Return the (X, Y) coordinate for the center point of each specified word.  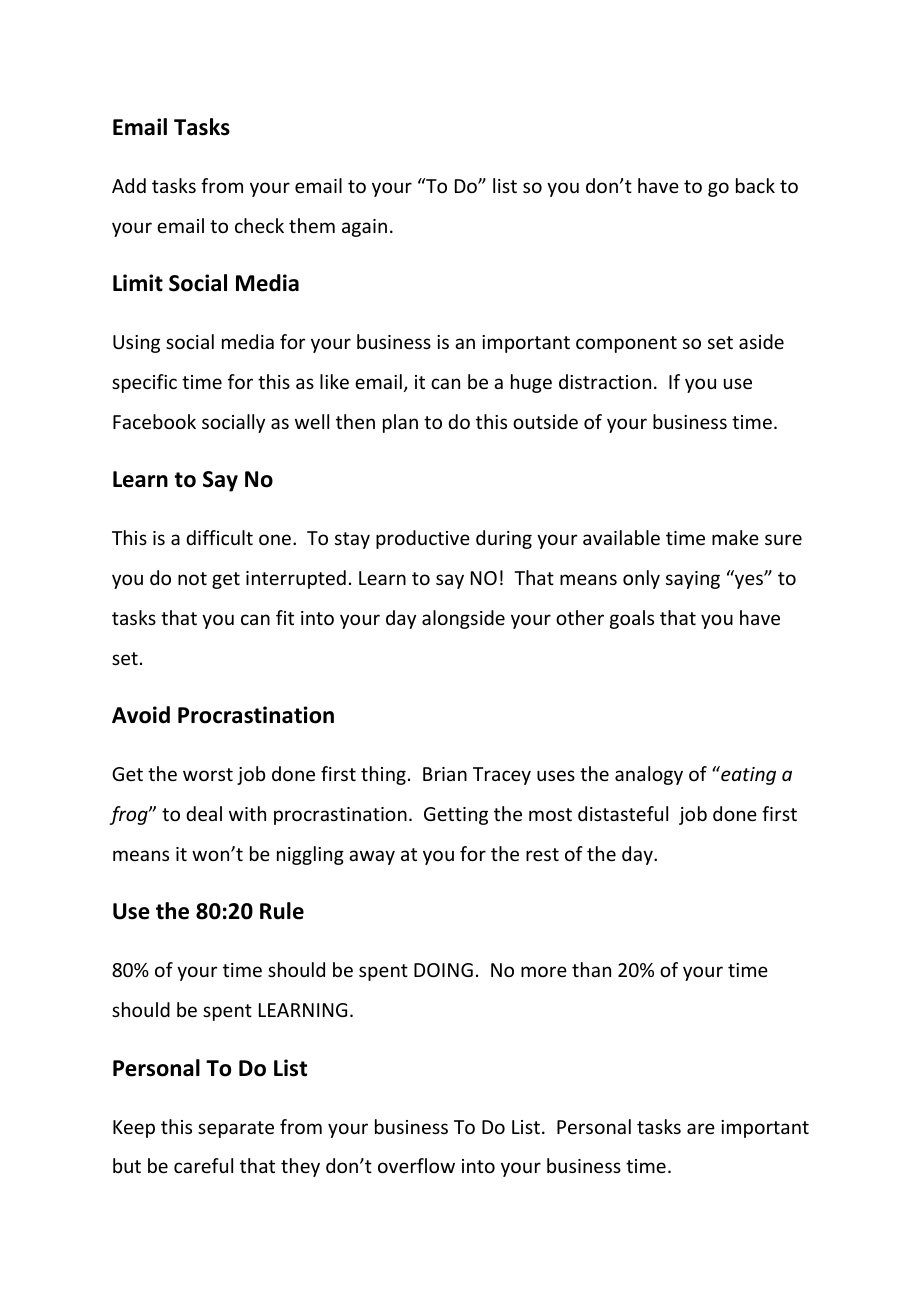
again (364, 228)
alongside (463, 619)
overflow (416, 1165)
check (259, 225)
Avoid (141, 715)
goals (632, 619)
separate (236, 1129)
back (755, 185)
